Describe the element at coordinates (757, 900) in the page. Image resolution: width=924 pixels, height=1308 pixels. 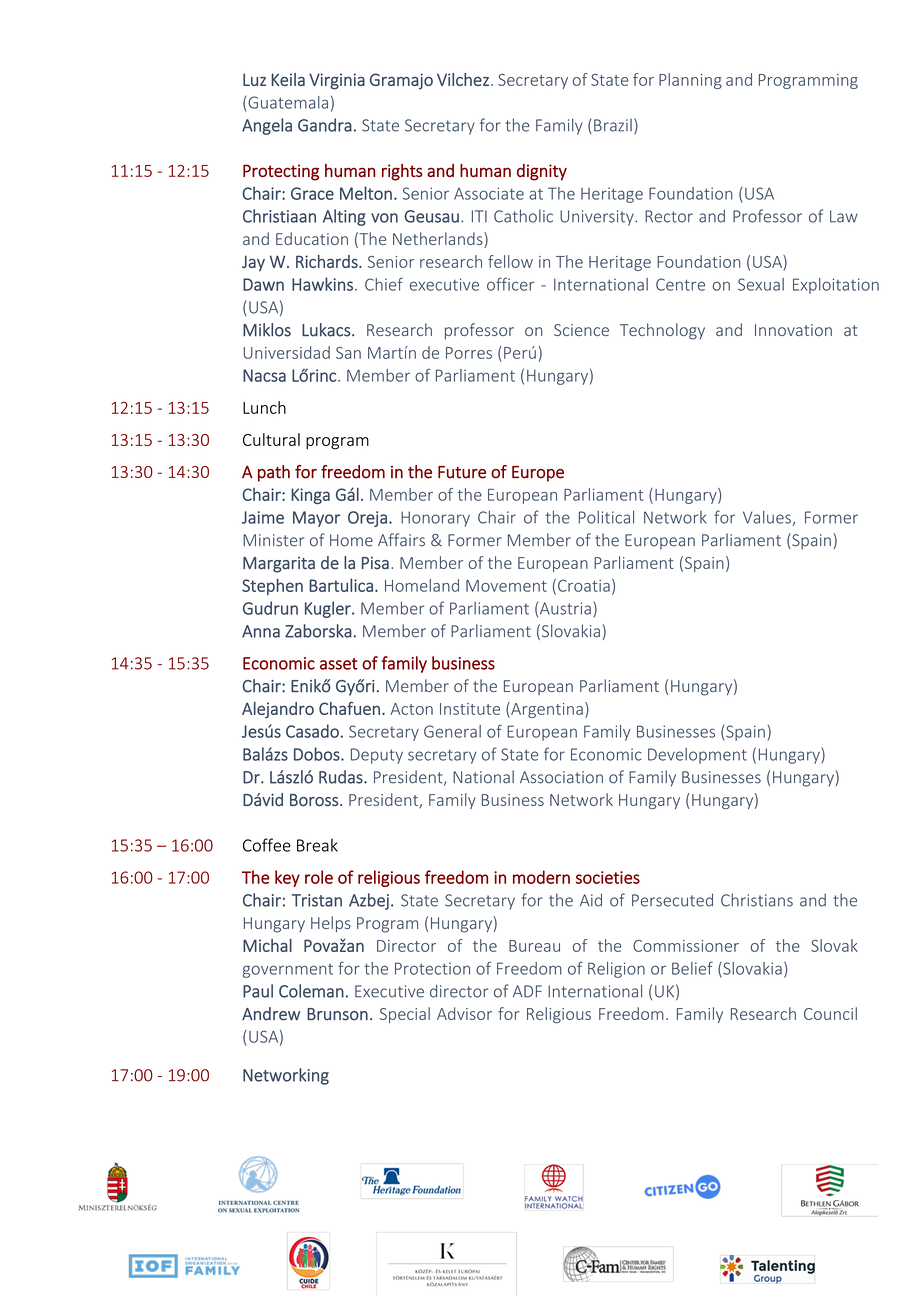
I see `Christians` at that location.
